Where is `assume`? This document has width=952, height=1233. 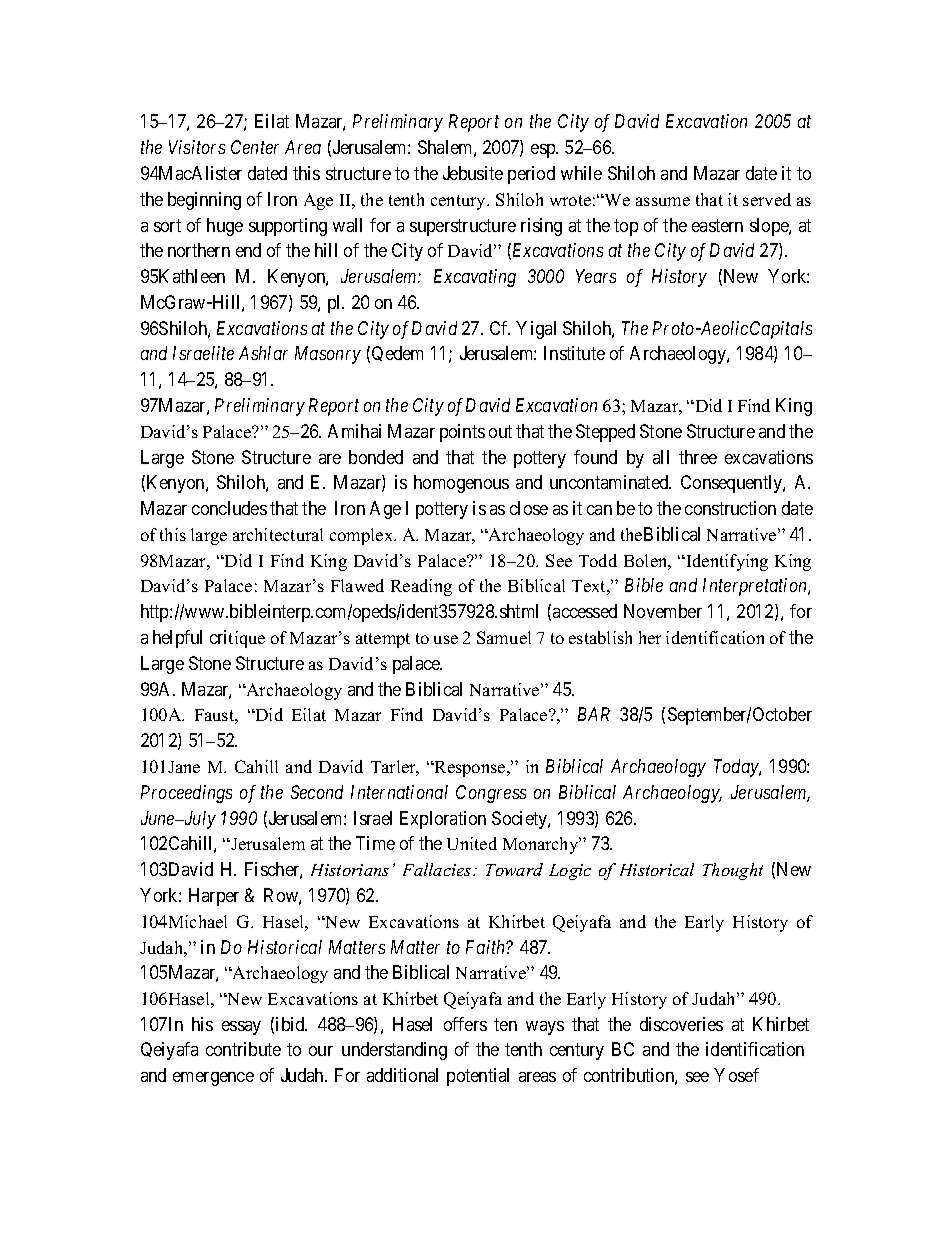 assume is located at coordinates (663, 201).
